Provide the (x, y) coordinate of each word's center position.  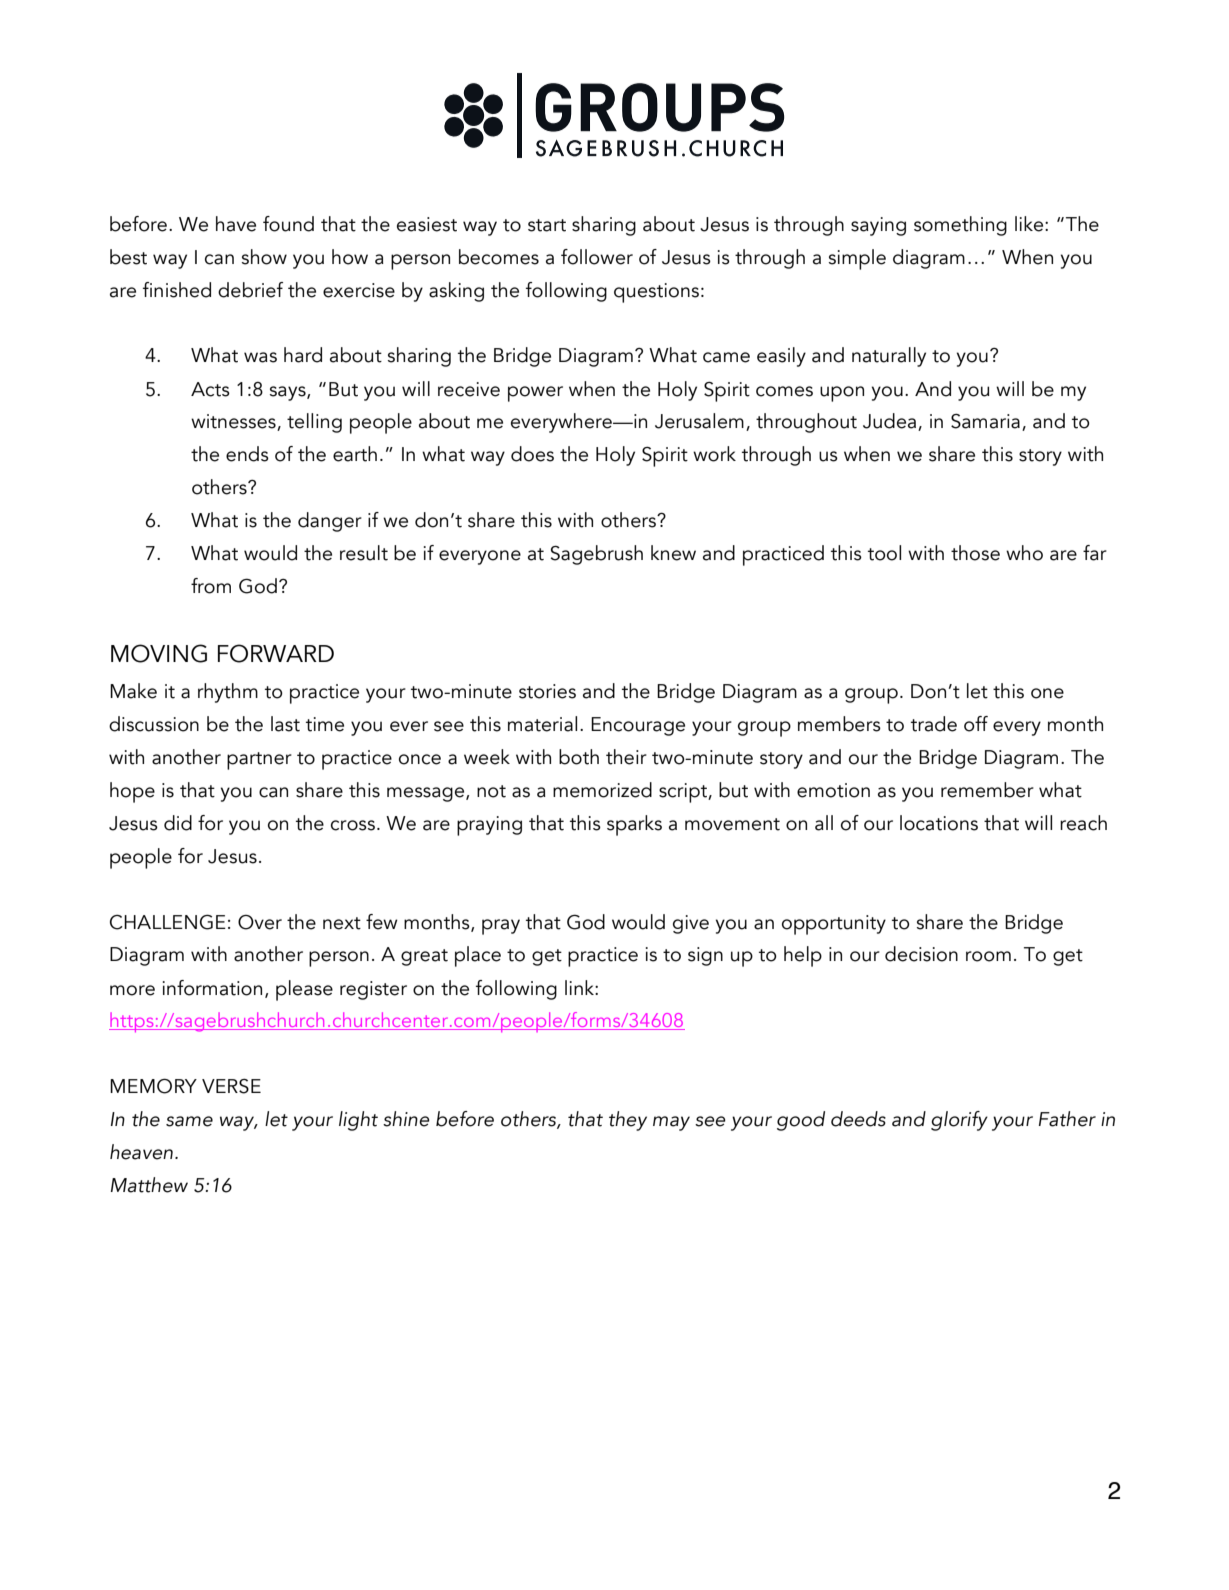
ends (247, 454)
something (960, 226)
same (189, 1121)
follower (597, 257)
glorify (959, 1121)
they (628, 1121)
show (264, 257)
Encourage (638, 726)
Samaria (985, 421)
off (976, 724)
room (988, 956)
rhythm (228, 693)
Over (260, 922)
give (691, 924)
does (532, 454)
